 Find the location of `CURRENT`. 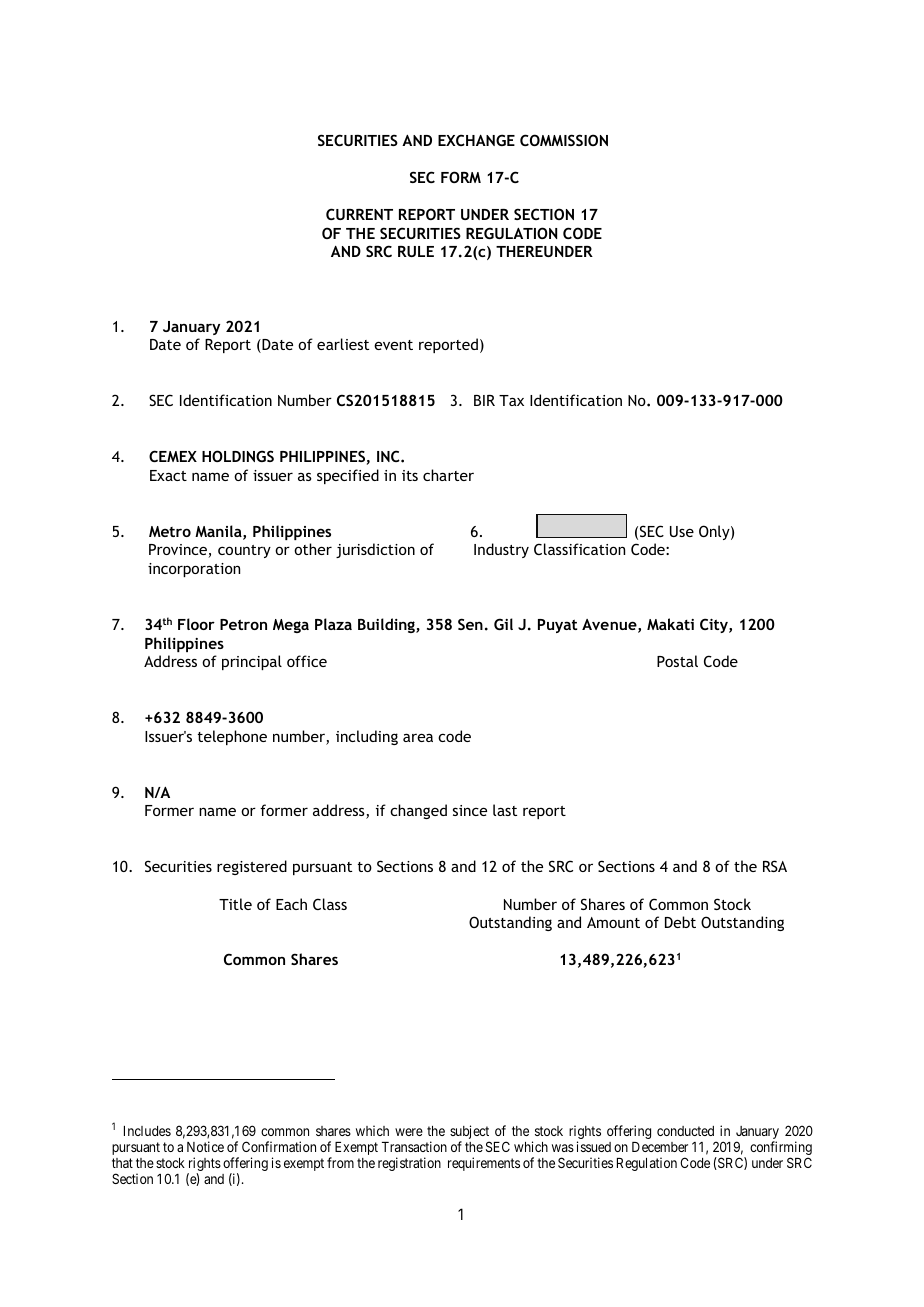

CURRENT is located at coordinates (359, 214).
